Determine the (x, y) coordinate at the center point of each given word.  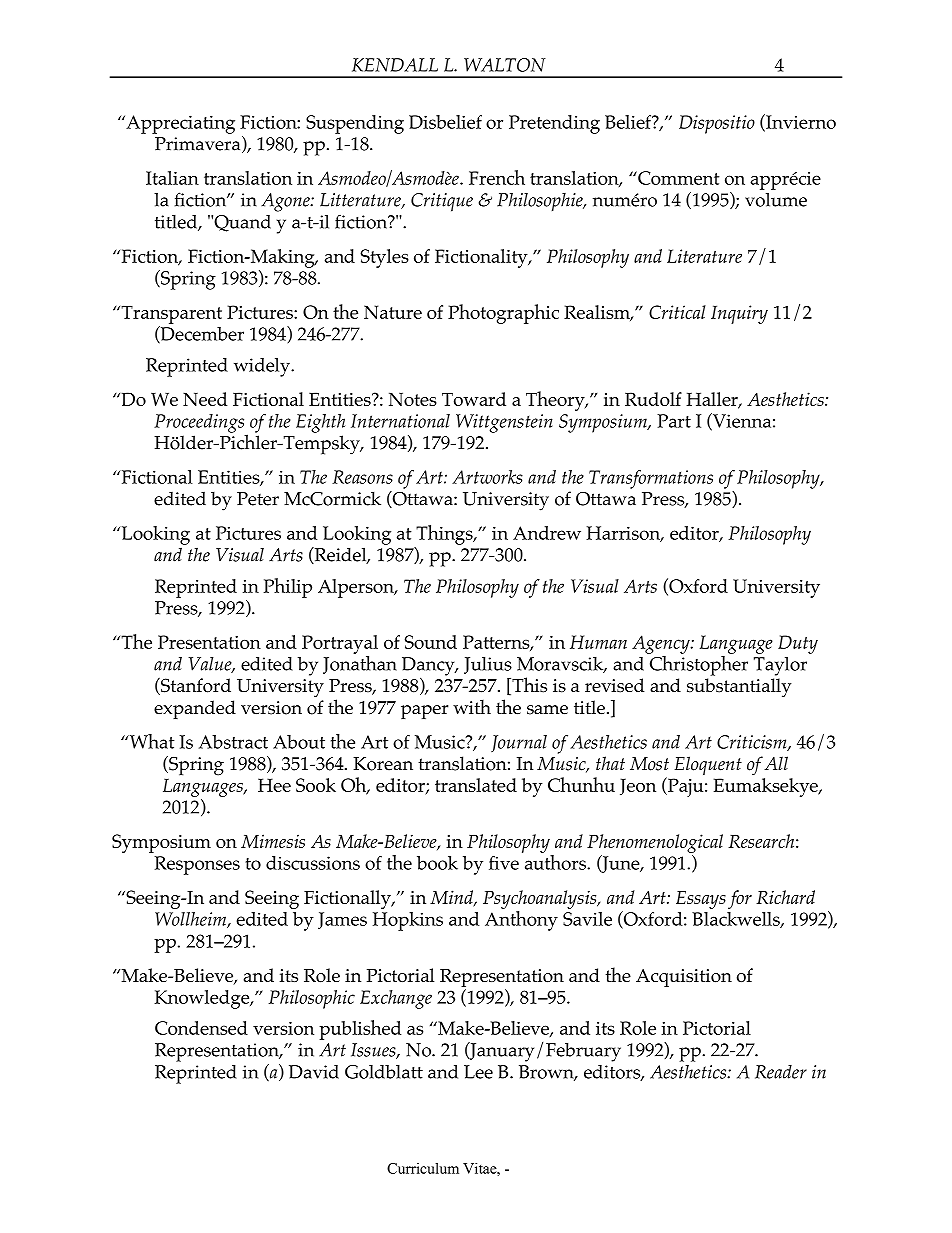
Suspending (355, 124)
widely (263, 367)
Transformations (651, 479)
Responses (197, 865)
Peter (258, 499)
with (472, 706)
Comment (677, 178)
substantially (739, 687)
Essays (701, 900)
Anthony (521, 921)
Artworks (487, 477)
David (314, 1072)
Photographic (503, 314)
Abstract (233, 742)
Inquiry (739, 314)
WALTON (505, 65)
